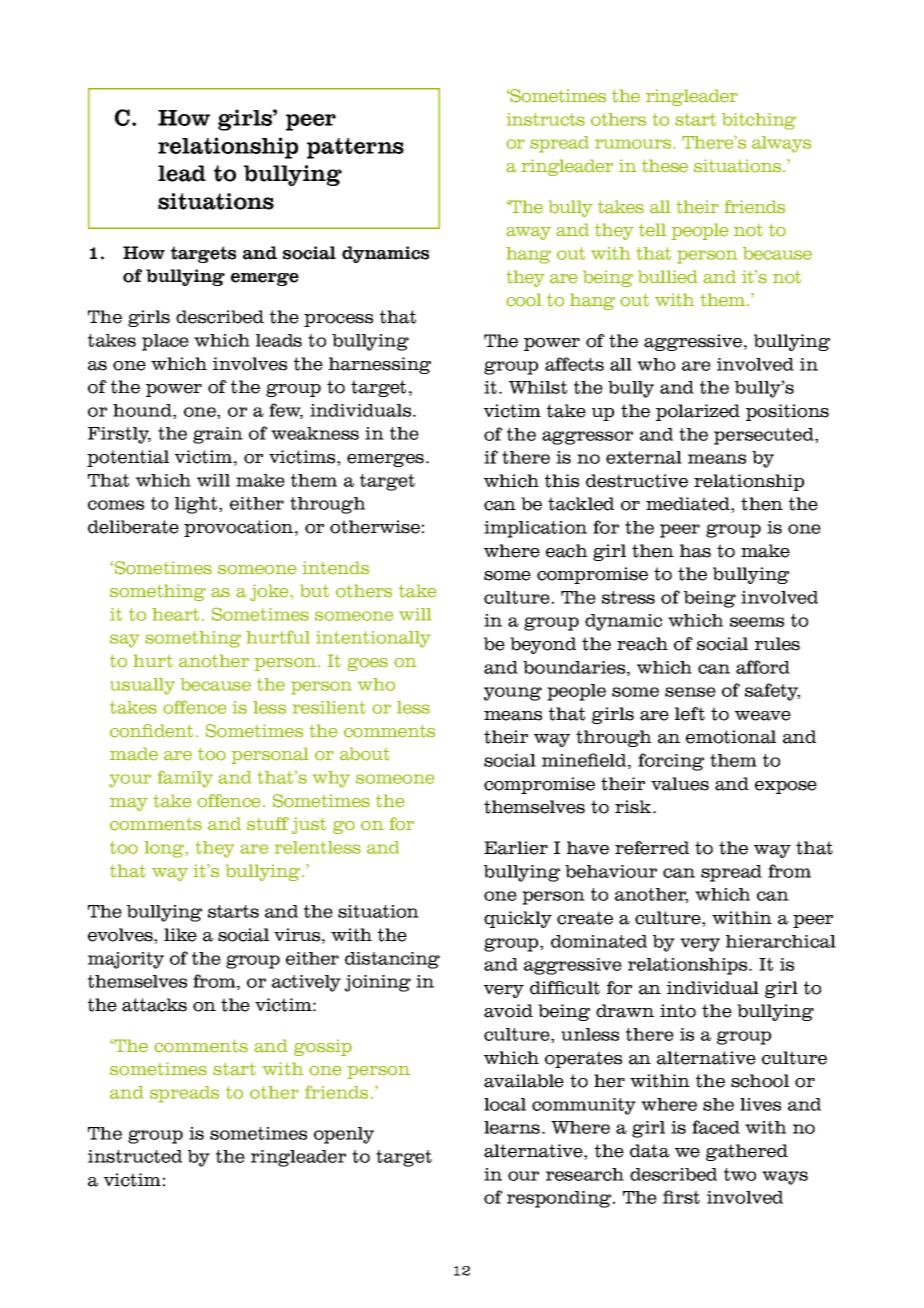 This screenshot has height=1308, width=924. I want to click on two, so click(740, 1174).
